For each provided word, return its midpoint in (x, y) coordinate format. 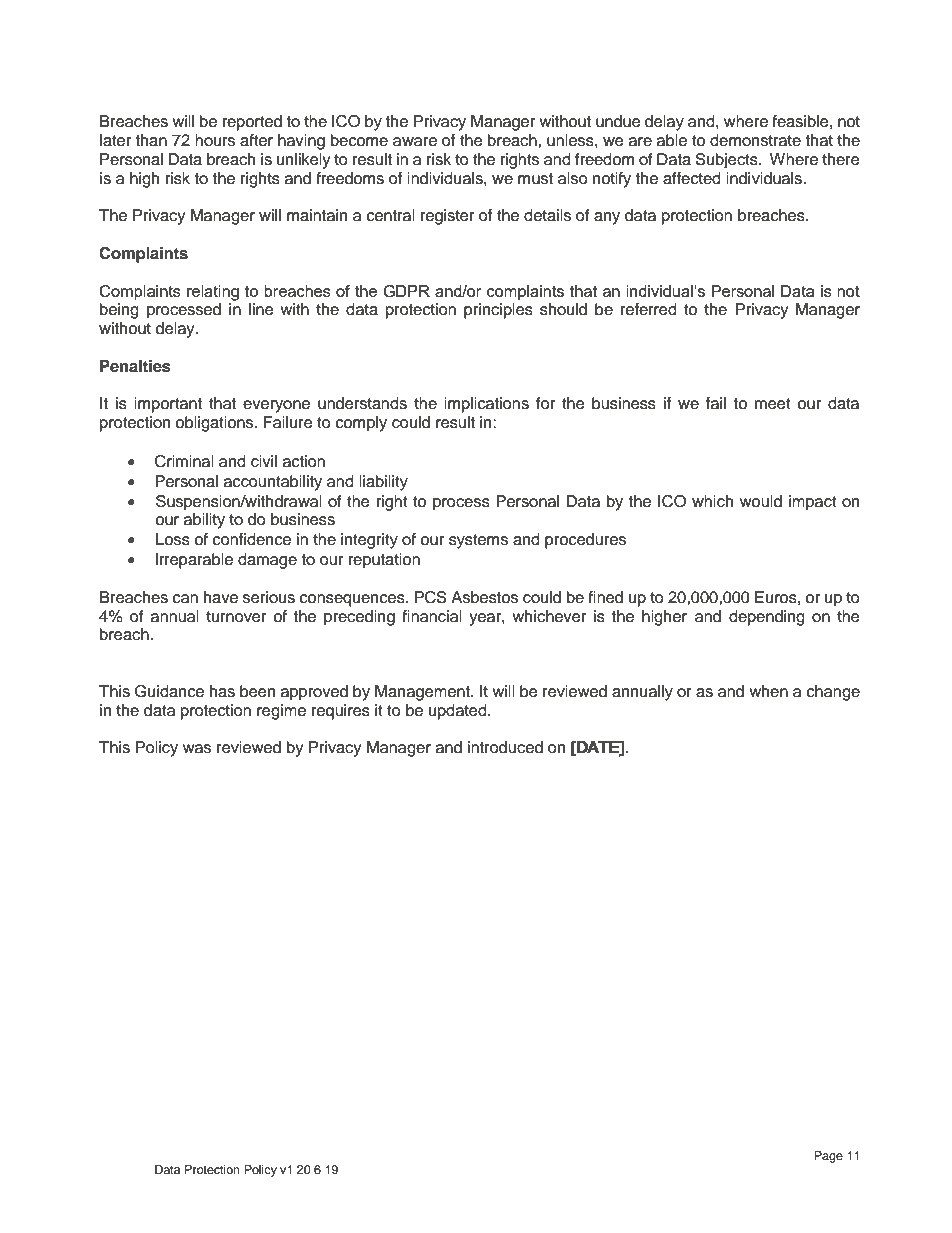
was (197, 749)
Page (828, 1157)
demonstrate (755, 140)
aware (415, 142)
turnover (236, 617)
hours (215, 140)
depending (767, 618)
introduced (505, 747)
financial (432, 616)
